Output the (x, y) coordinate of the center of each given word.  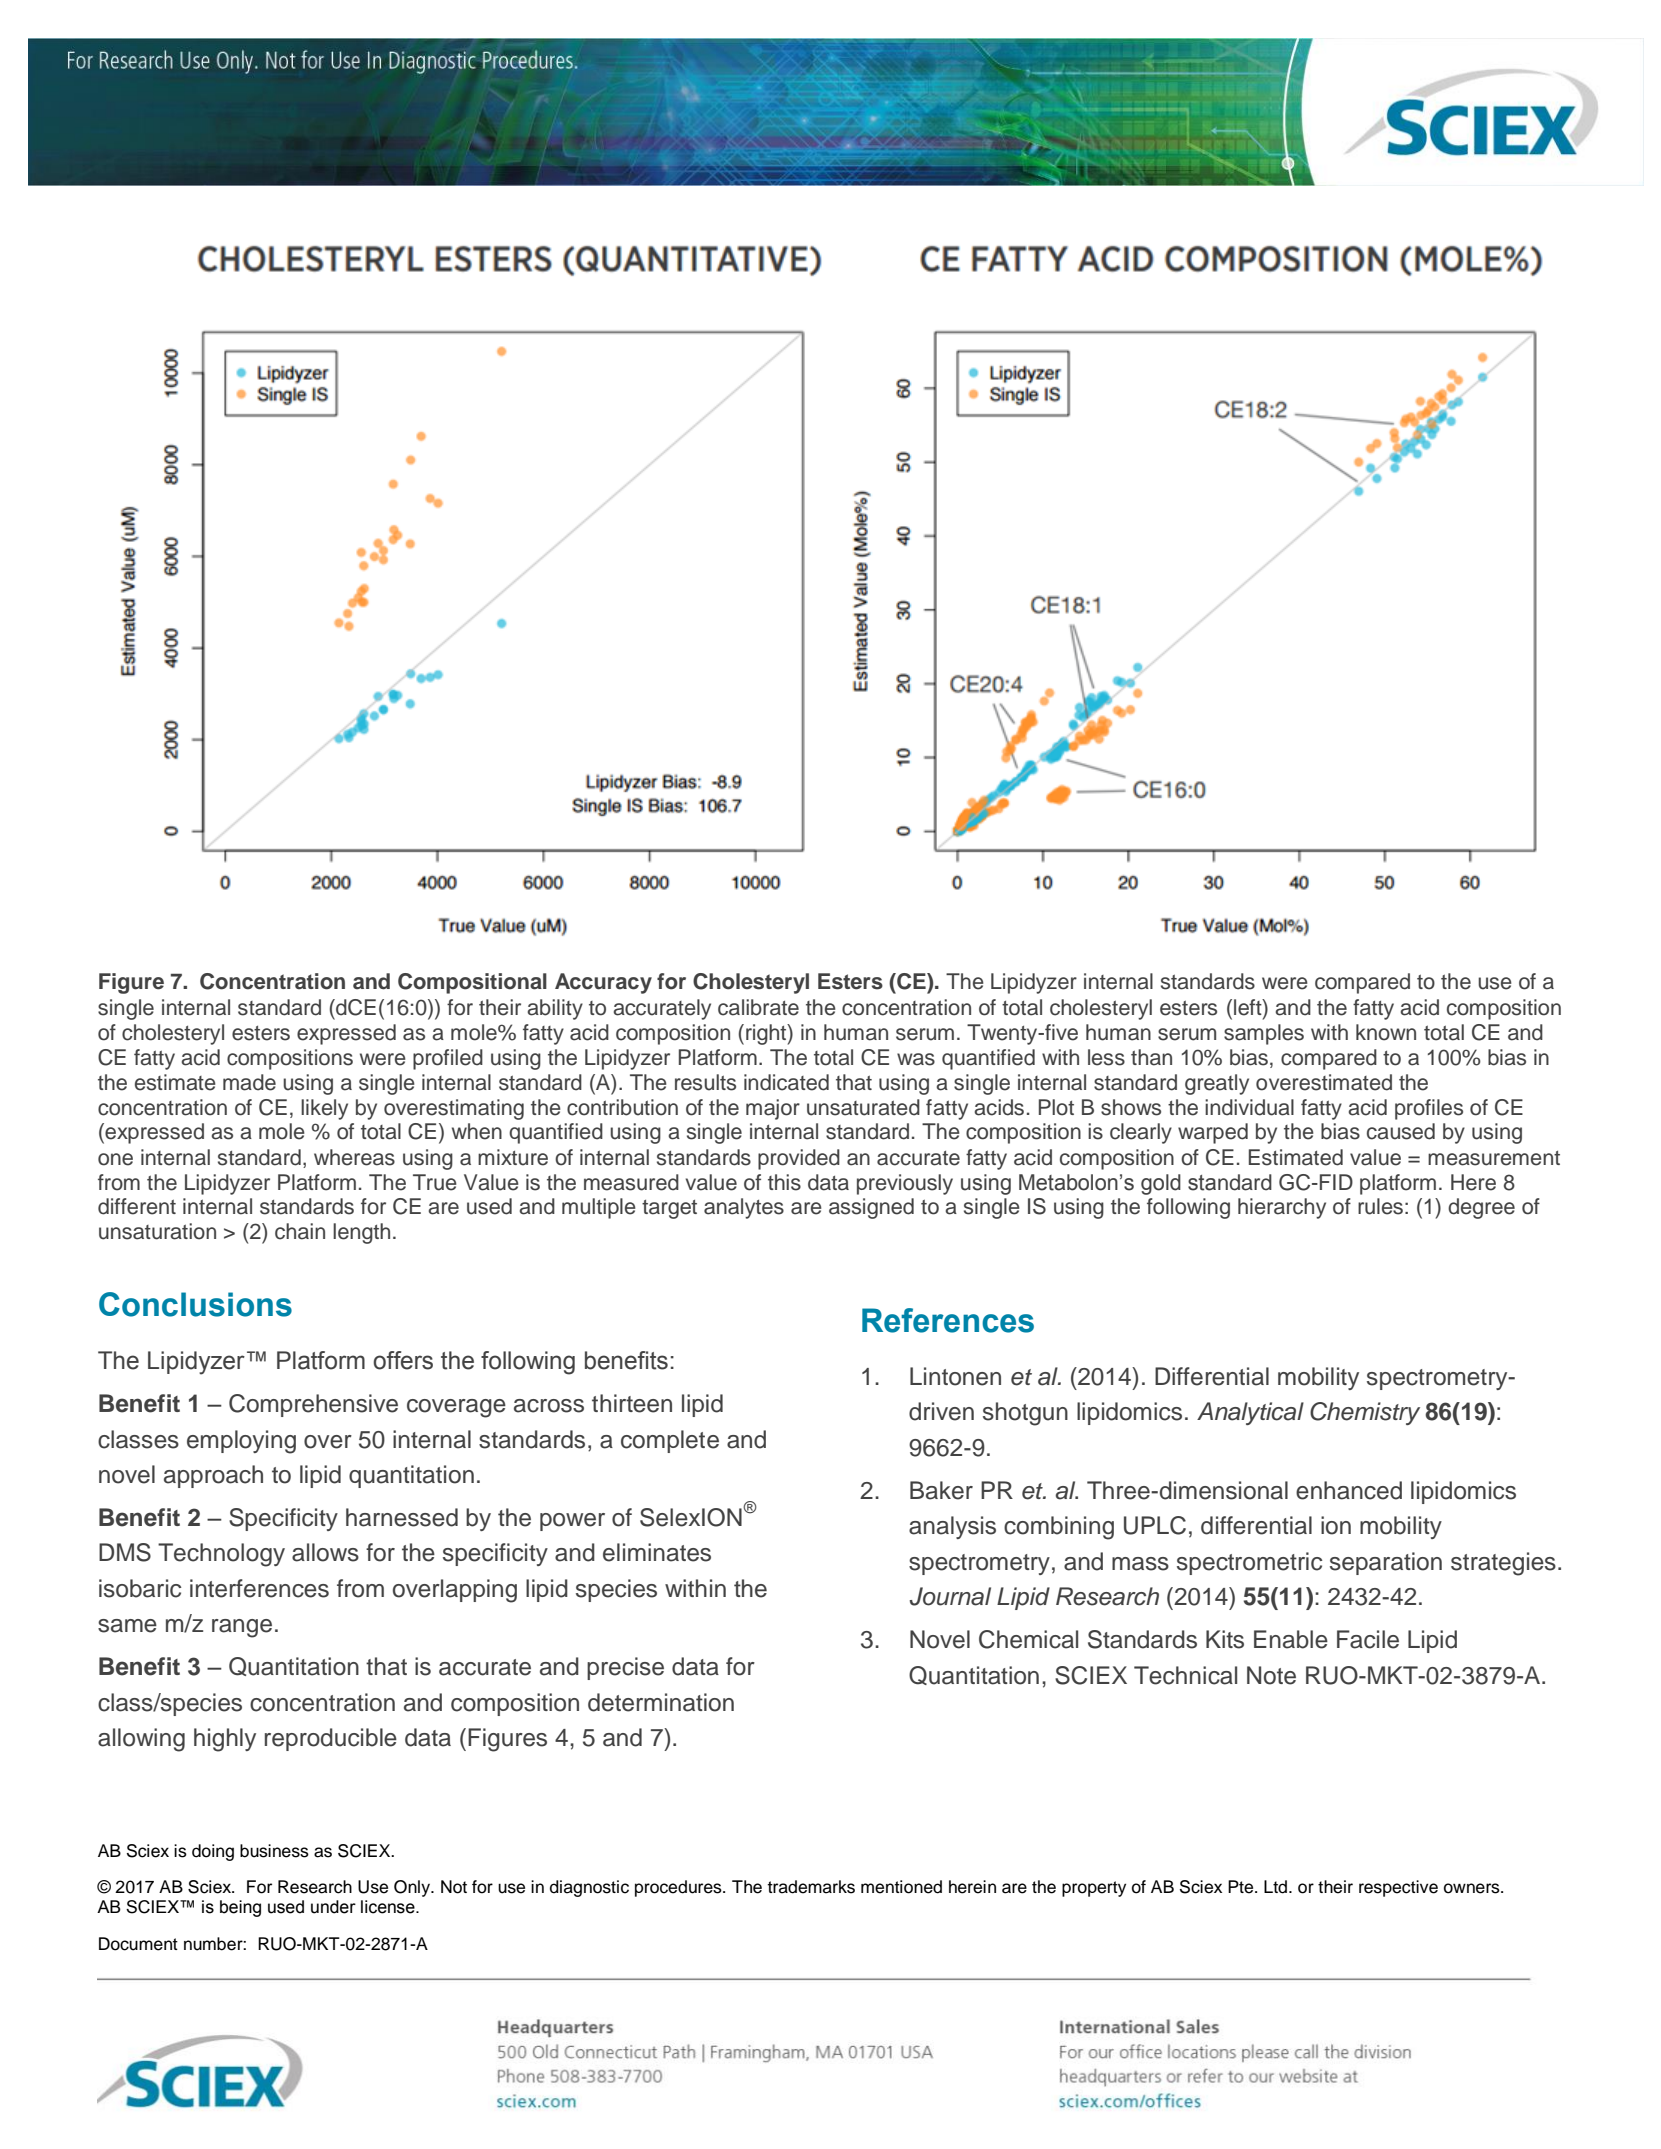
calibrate (758, 1007)
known (1386, 1032)
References (948, 1320)
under (333, 1907)
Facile (1368, 1639)
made (249, 1082)
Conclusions (195, 1304)
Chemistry (1365, 1413)
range (242, 1628)
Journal (950, 1596)
